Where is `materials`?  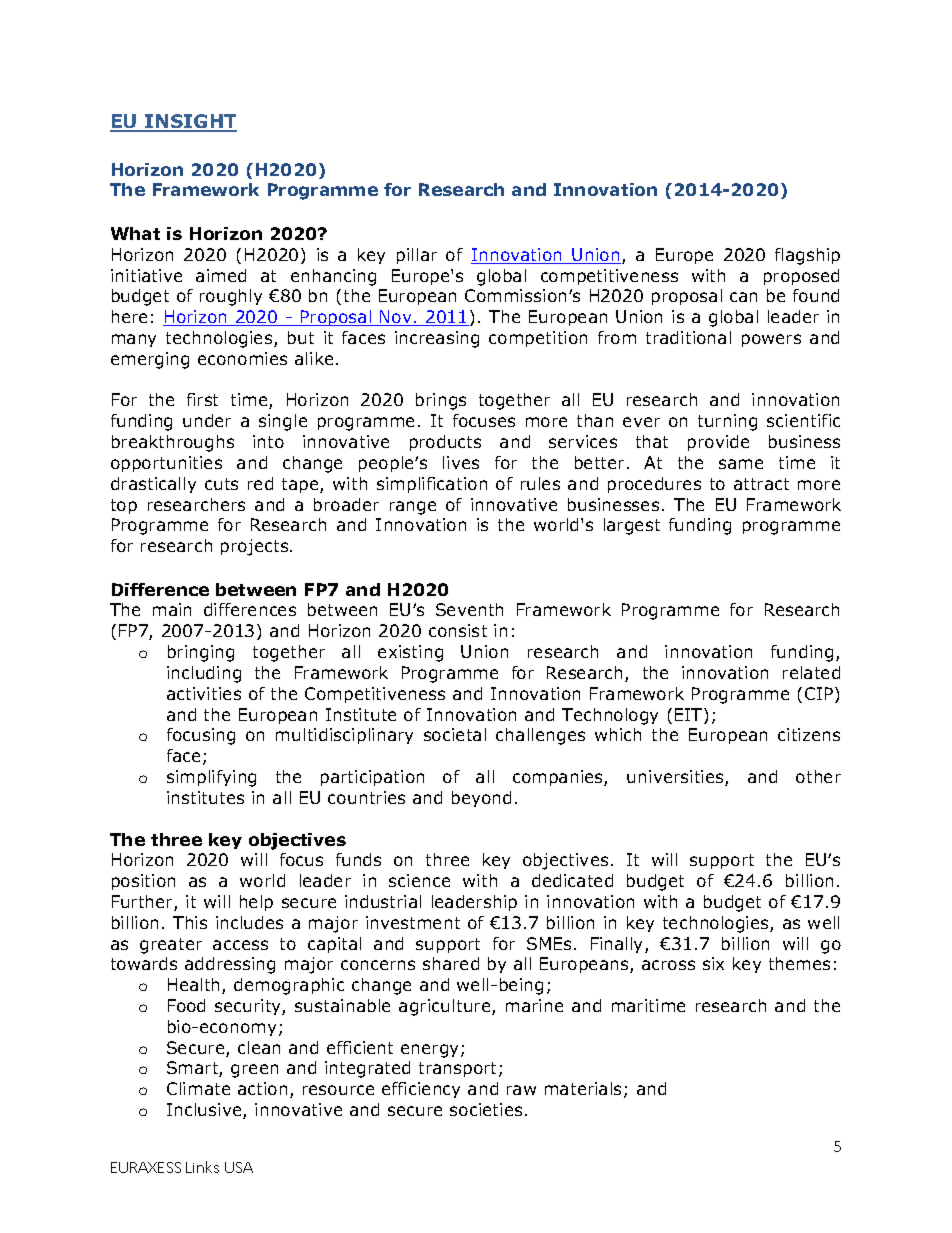 materials is located at coordinates (585, 1090).
